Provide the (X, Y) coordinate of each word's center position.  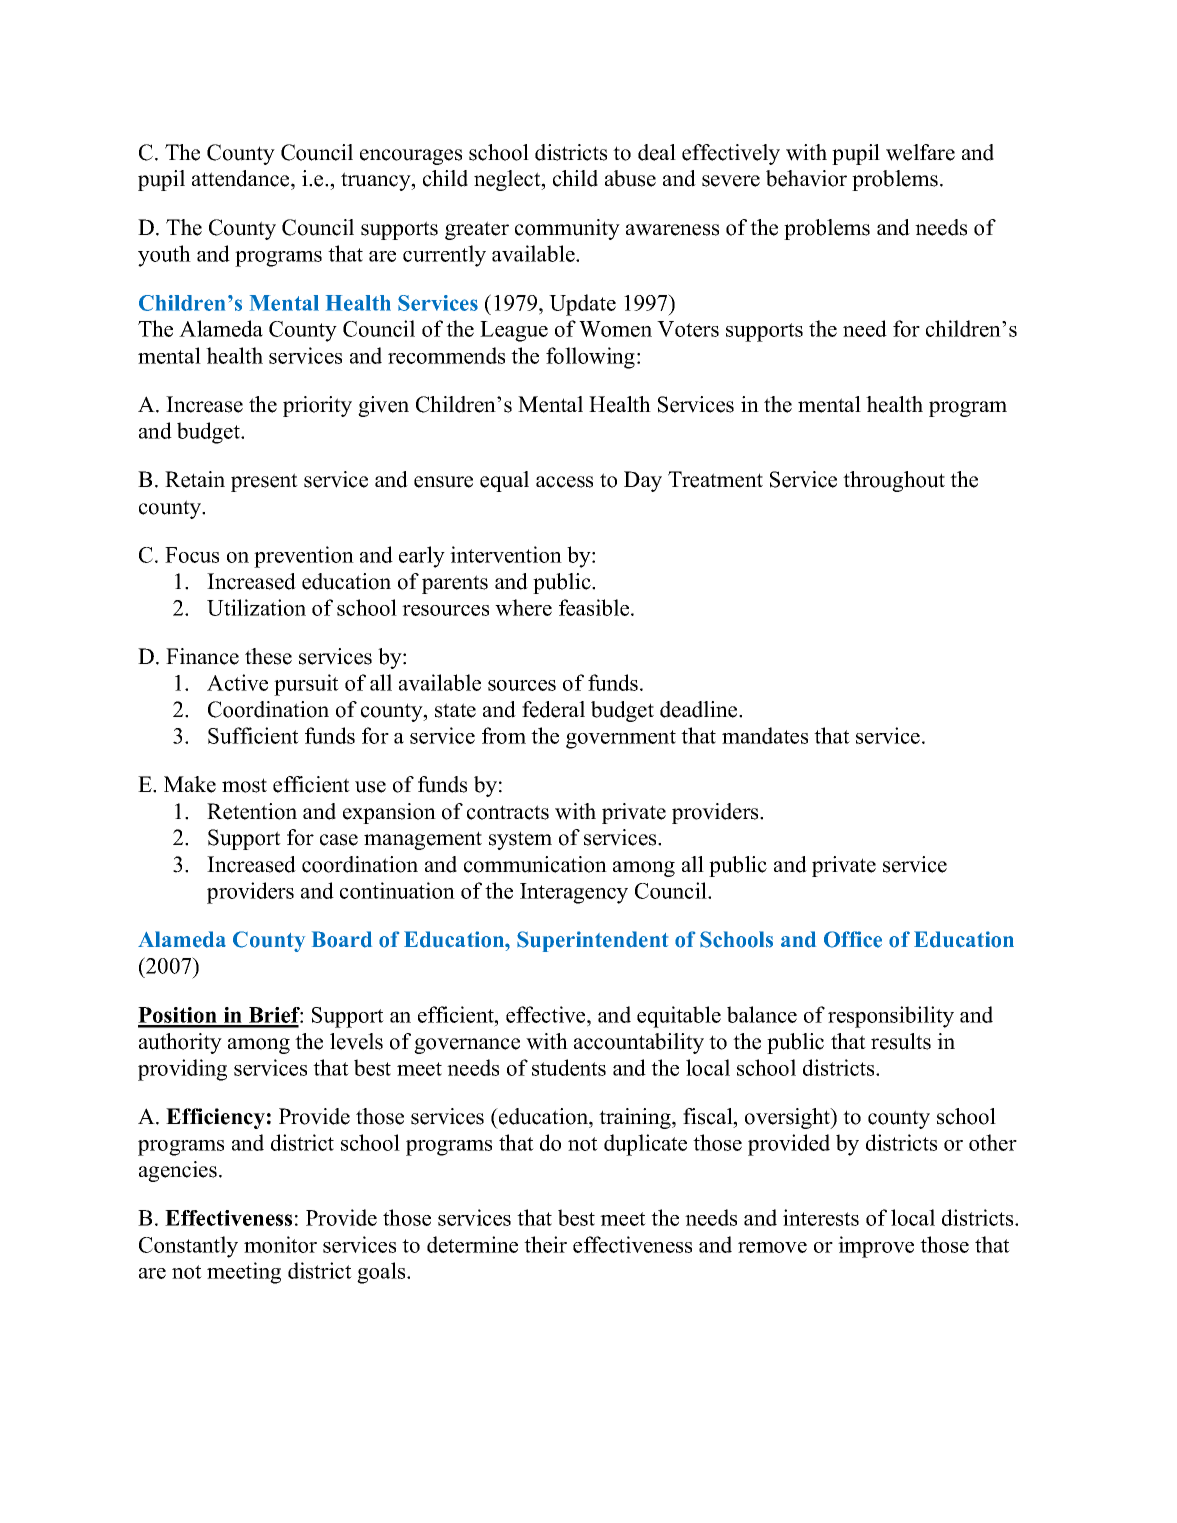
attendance (242, 178)
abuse (630, 178)
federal (553, 709)
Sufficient (253, 735)
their (545, 1244)
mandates (765, 735)
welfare (920, 152)
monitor (280, 1244)
